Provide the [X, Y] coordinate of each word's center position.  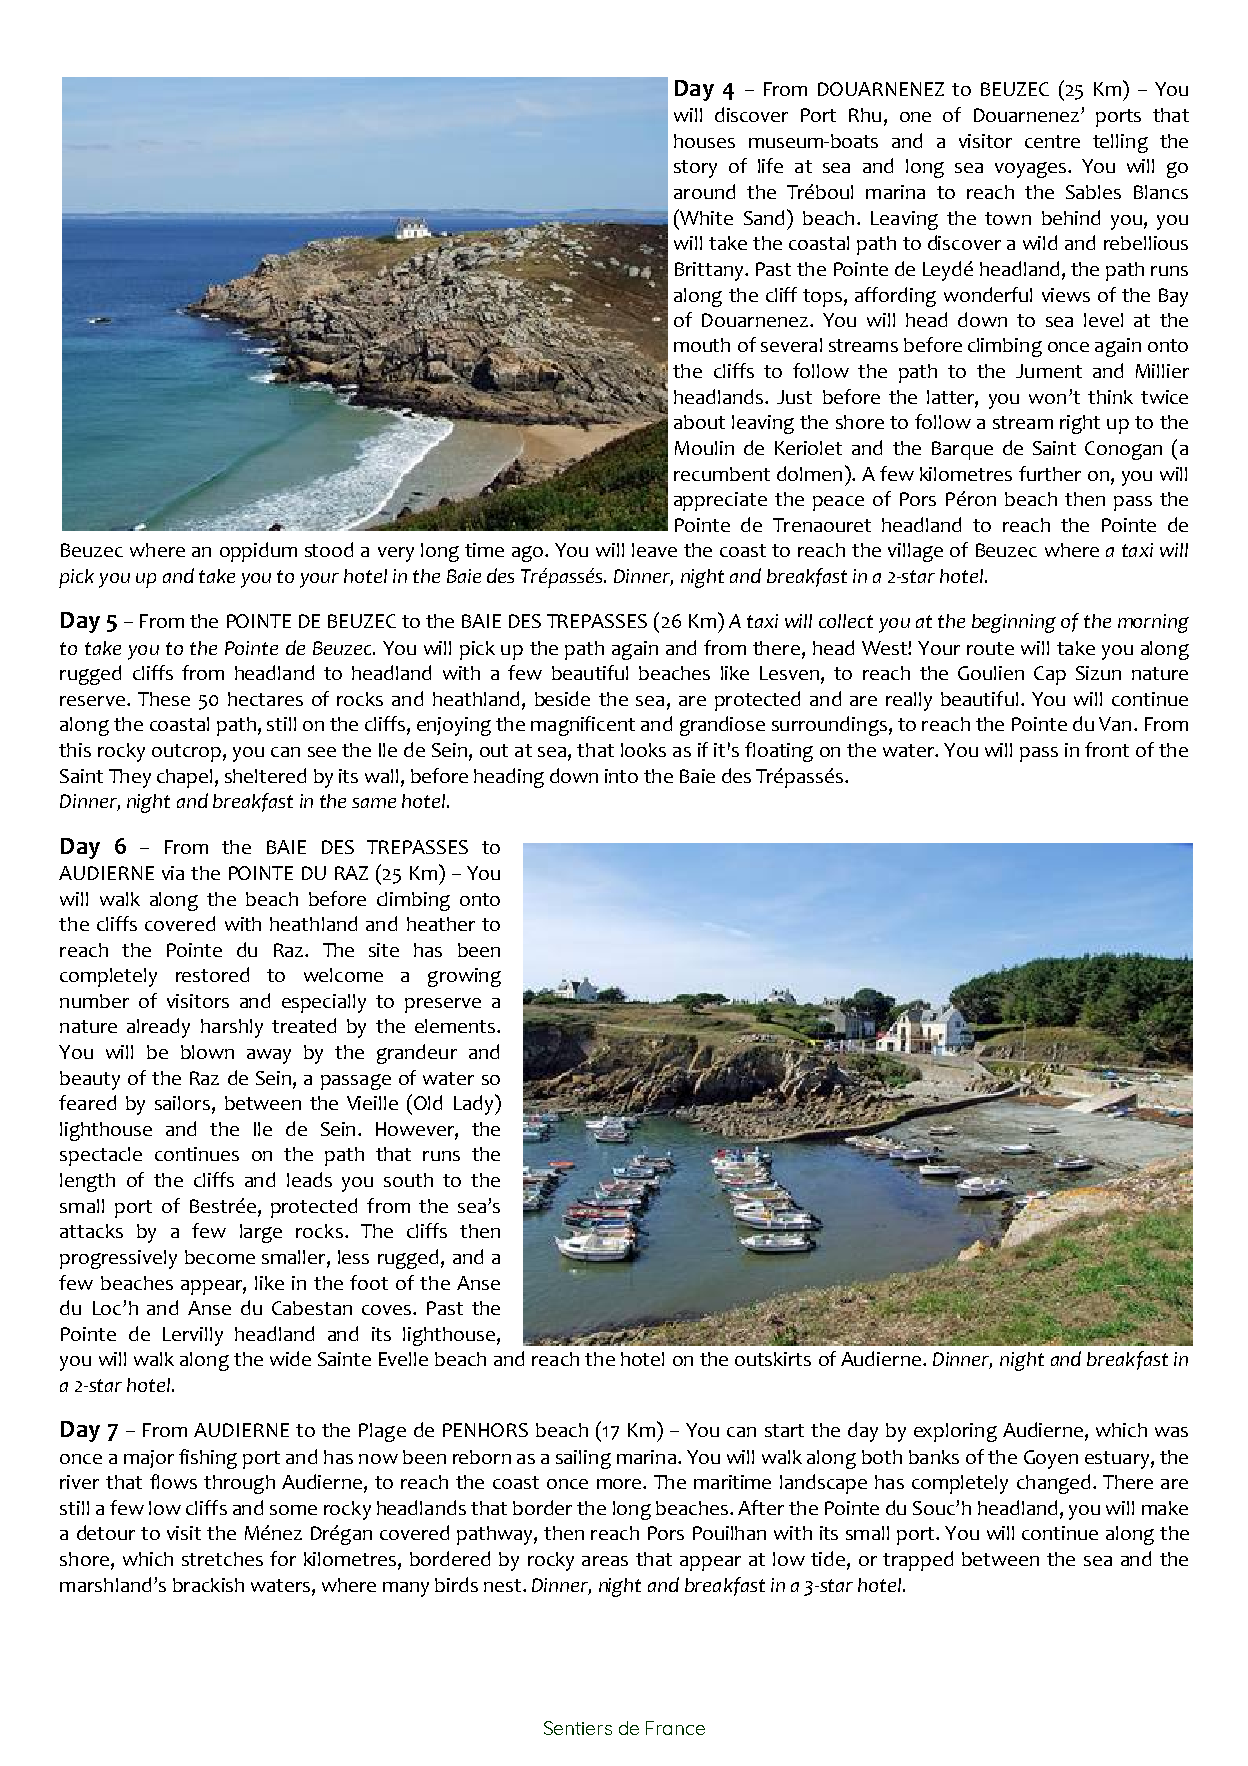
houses [704, 141]
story [695, 169]
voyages [1030, 170]
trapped [918, 1561]
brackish [208, 1585]
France [675, 1728]
